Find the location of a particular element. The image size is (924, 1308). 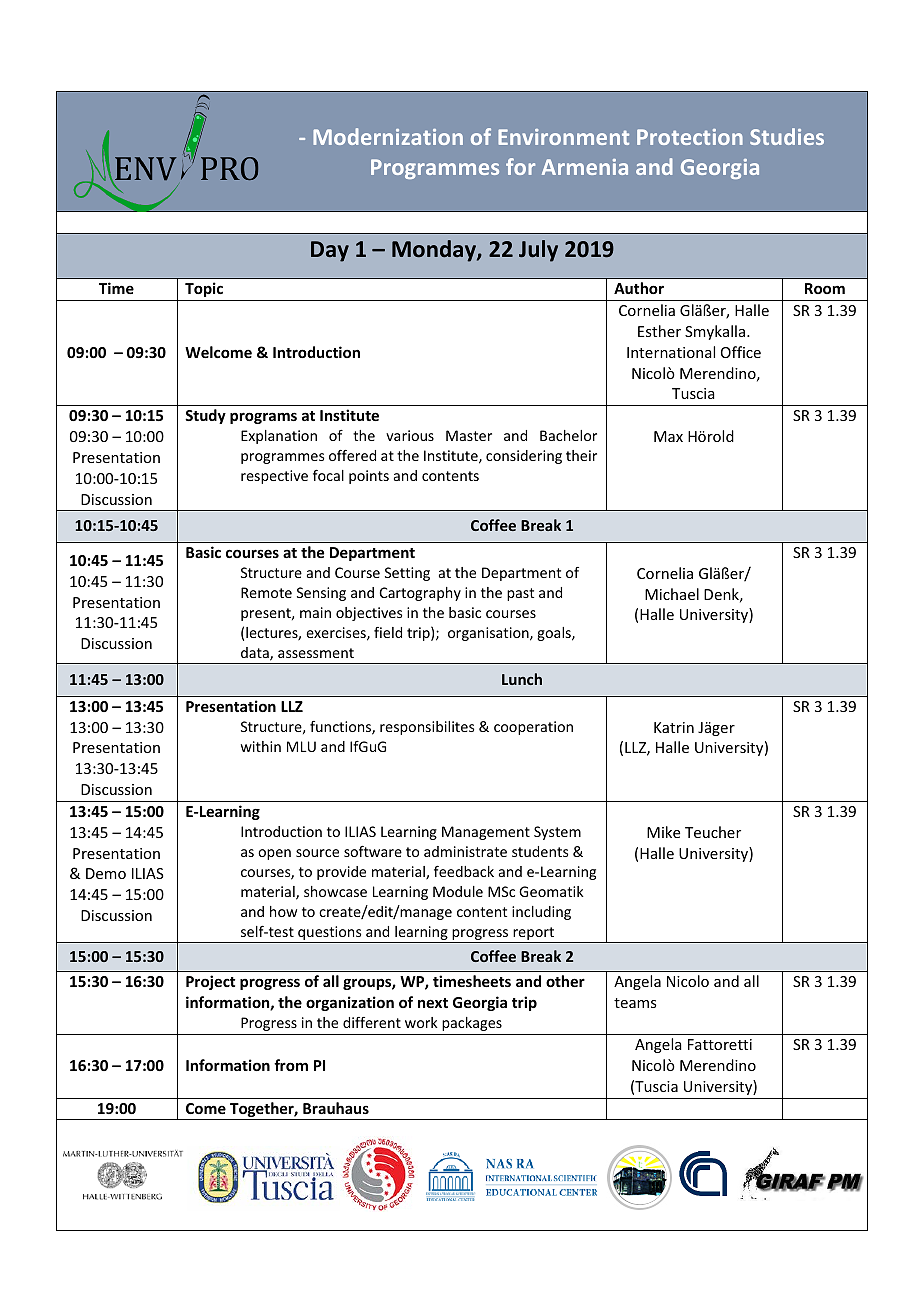

packages is located at coordinates (472, 1024).
